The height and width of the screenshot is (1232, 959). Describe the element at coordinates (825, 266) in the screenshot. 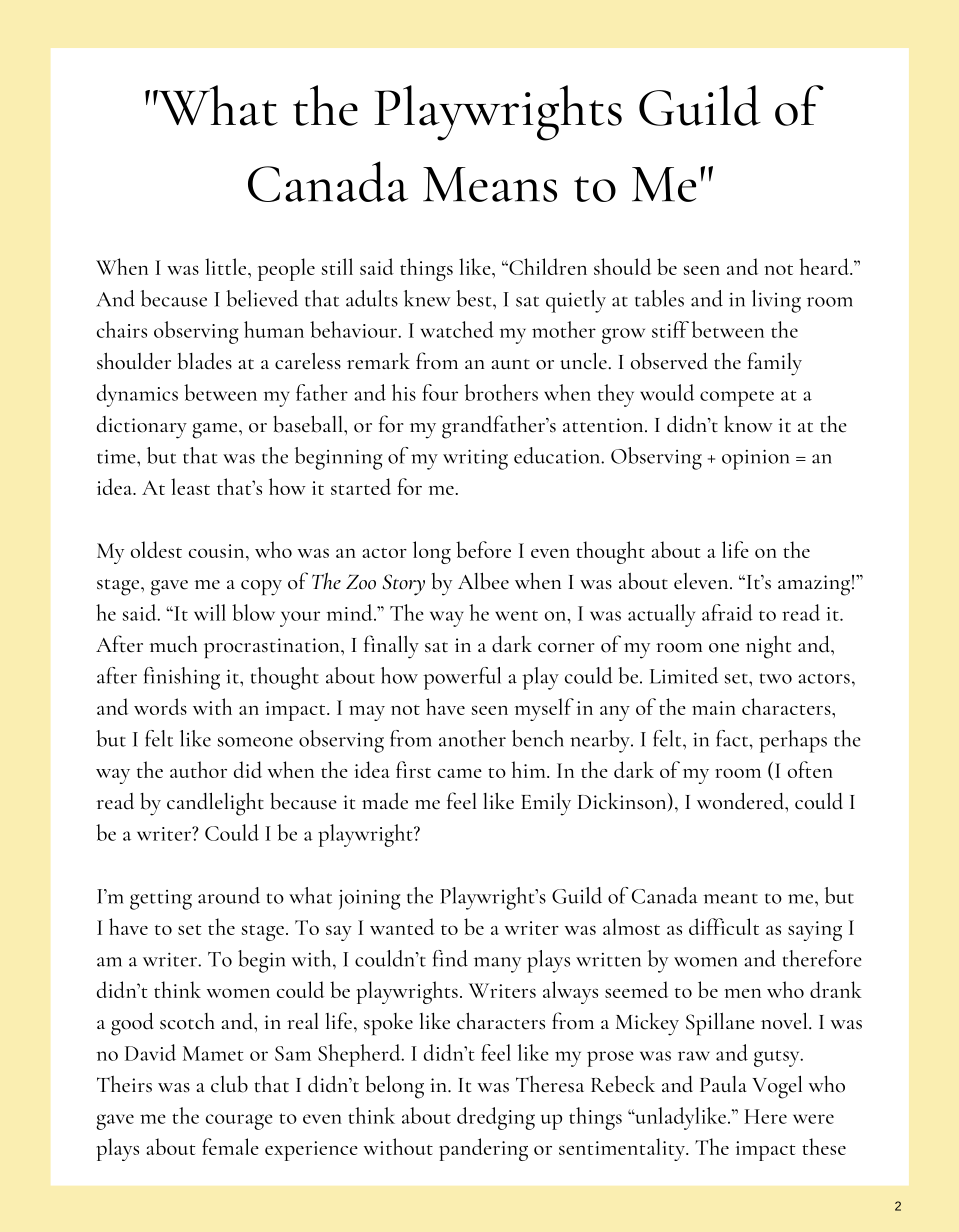

I see `heard` at that location.
